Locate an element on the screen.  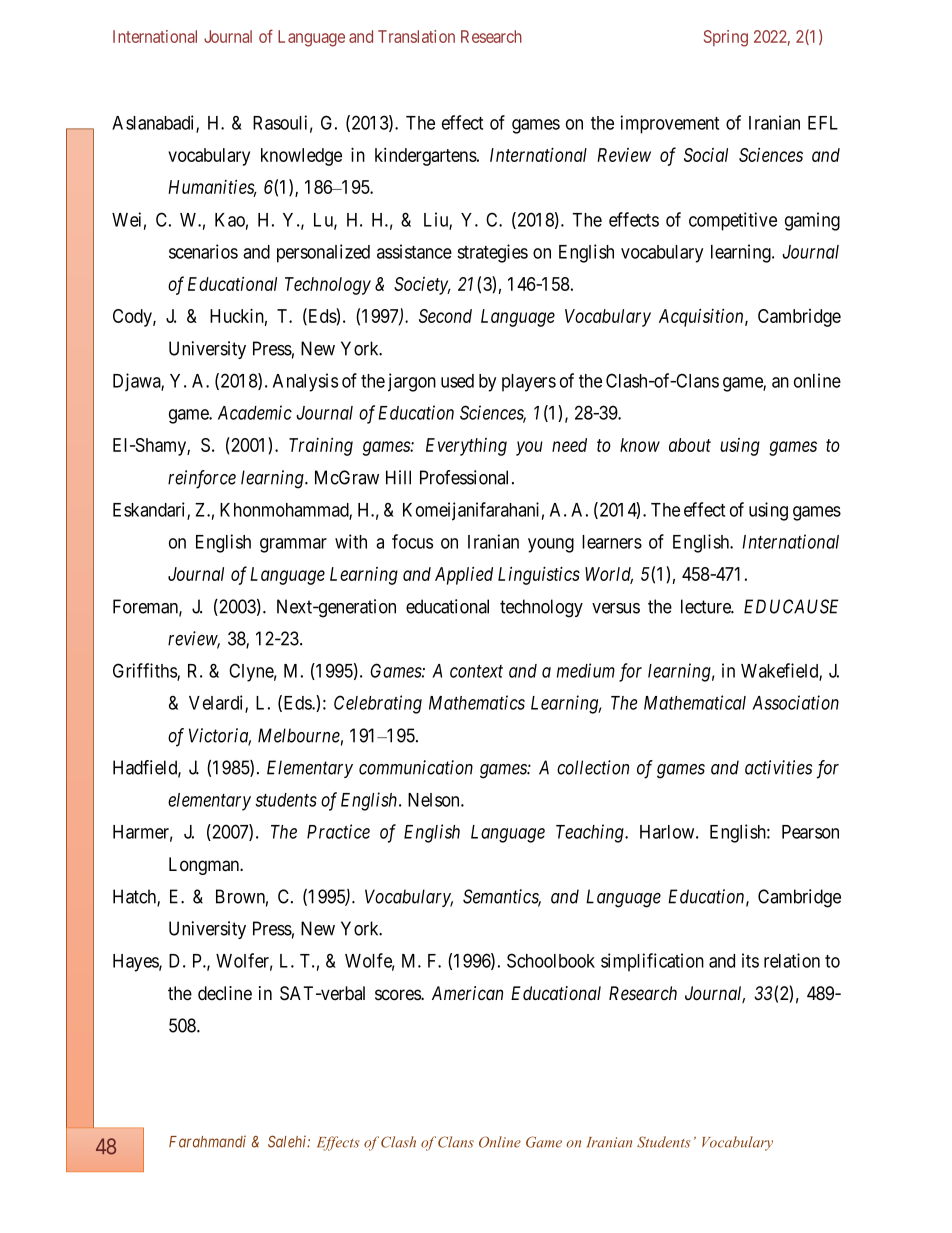
Translation is located at coordinates (416, 36).
